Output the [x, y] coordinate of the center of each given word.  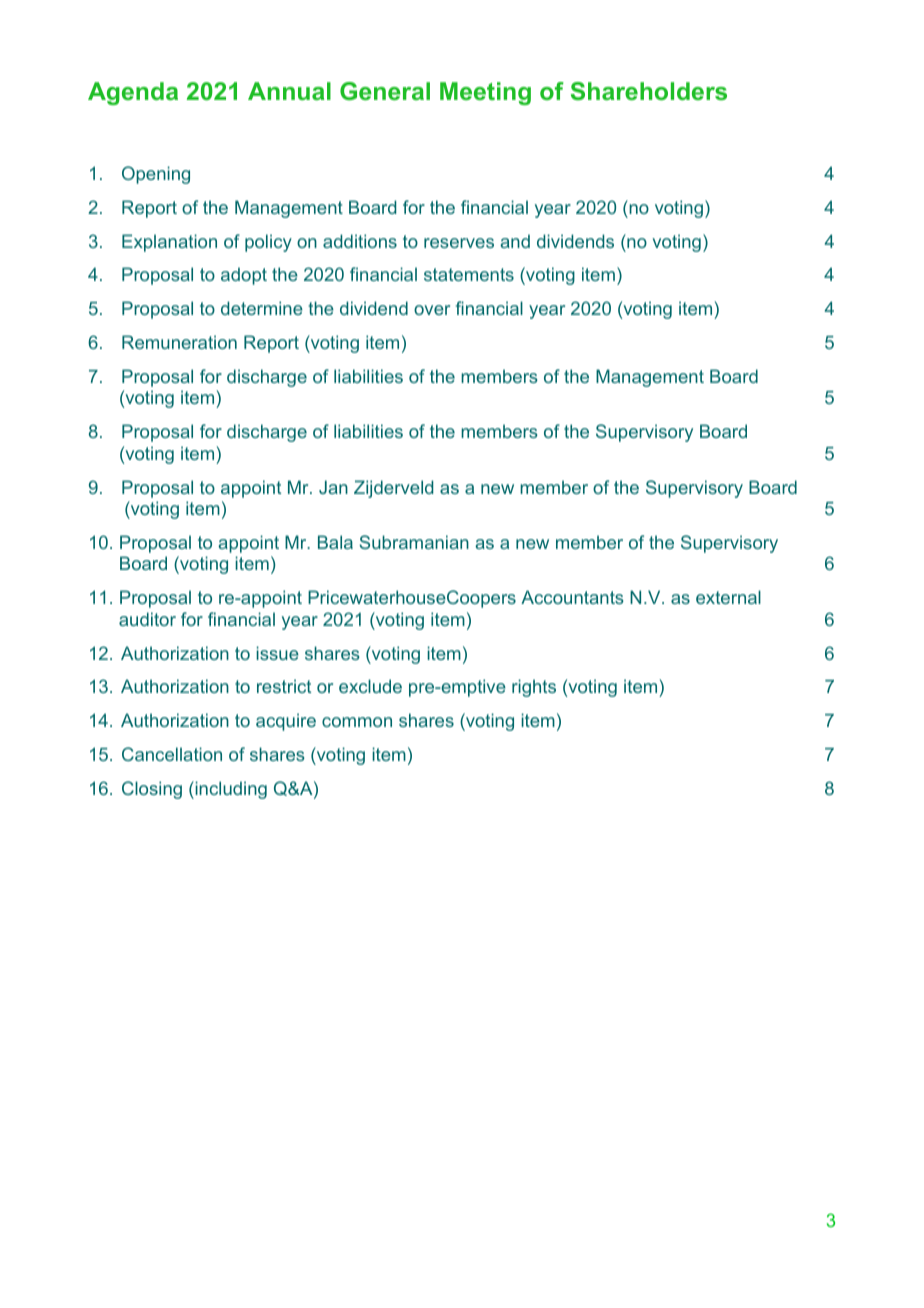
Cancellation [172, 754]
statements [469, 274]
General [385, 91]
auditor [147, 619]
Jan [333, 487]
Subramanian [414, 542]
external [728, 597]
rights [534, 688]
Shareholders [649, 91]
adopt [244, 276]
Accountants [572, 597]
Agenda [133, 93]
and [515, 241]
